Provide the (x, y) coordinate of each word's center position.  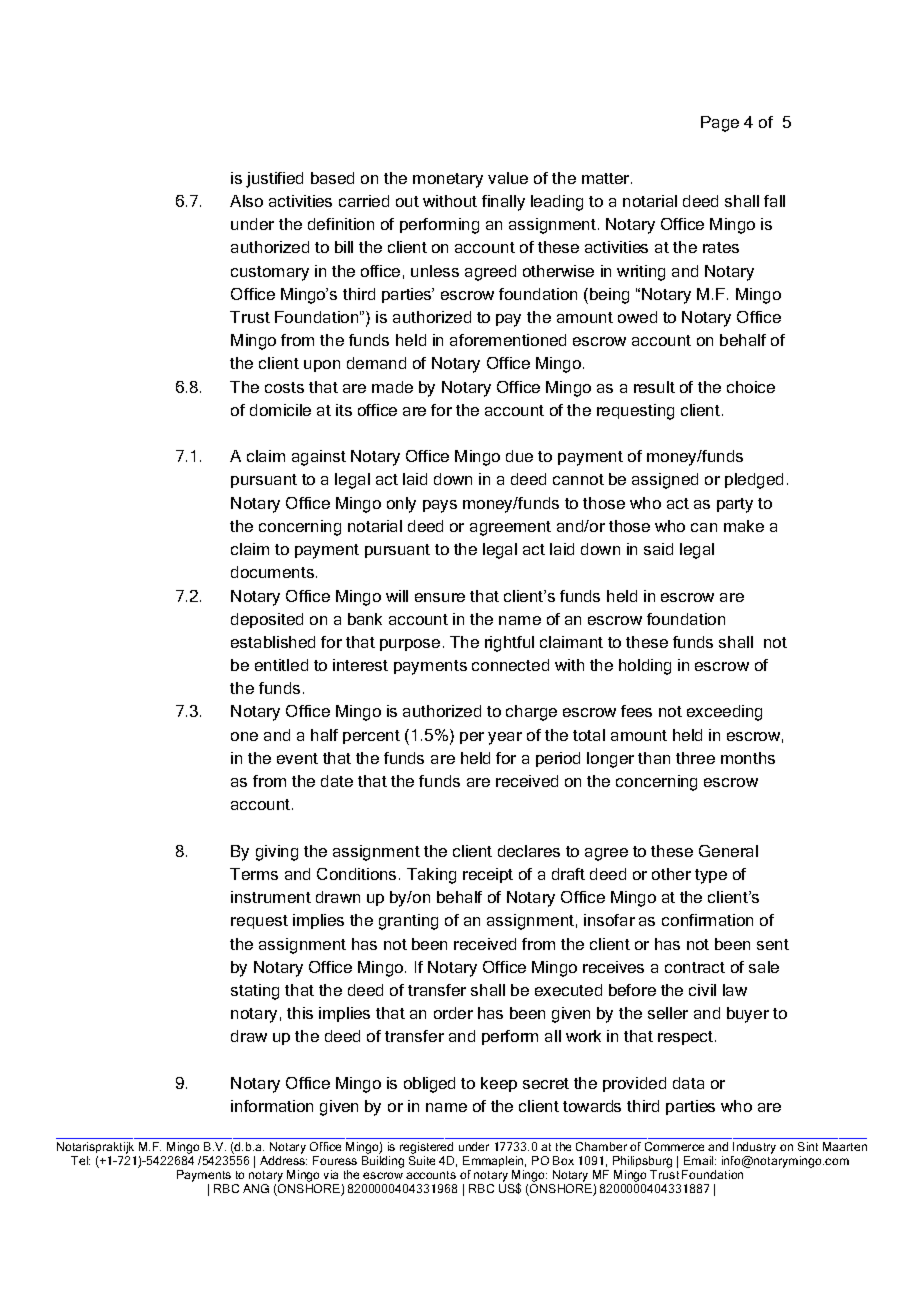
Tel (80, 1160)
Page (720, 124)
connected (510, 665)
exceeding (724, 713)
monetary (448, 180)
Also (246, 201)
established (273, 642)
